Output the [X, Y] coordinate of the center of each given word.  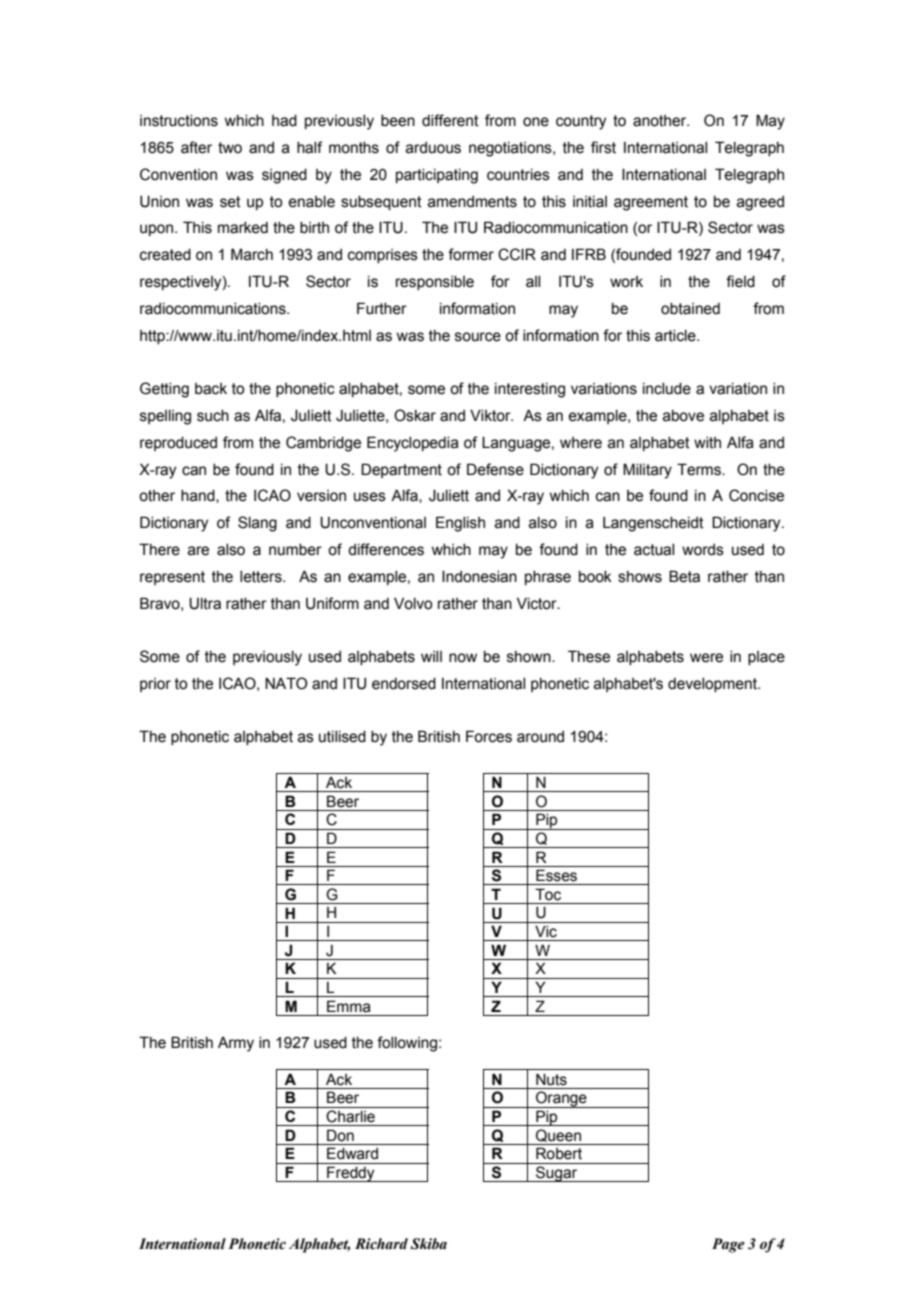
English [460, 524]
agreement [651, 203]
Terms [700, 469]
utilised [342, 737]
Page [728, 1245]
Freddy [351, 1174]
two [230, 148]
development [713, 685]
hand [199, 496]
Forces [489, 736]
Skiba [428, 1244]
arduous [433, 148]
